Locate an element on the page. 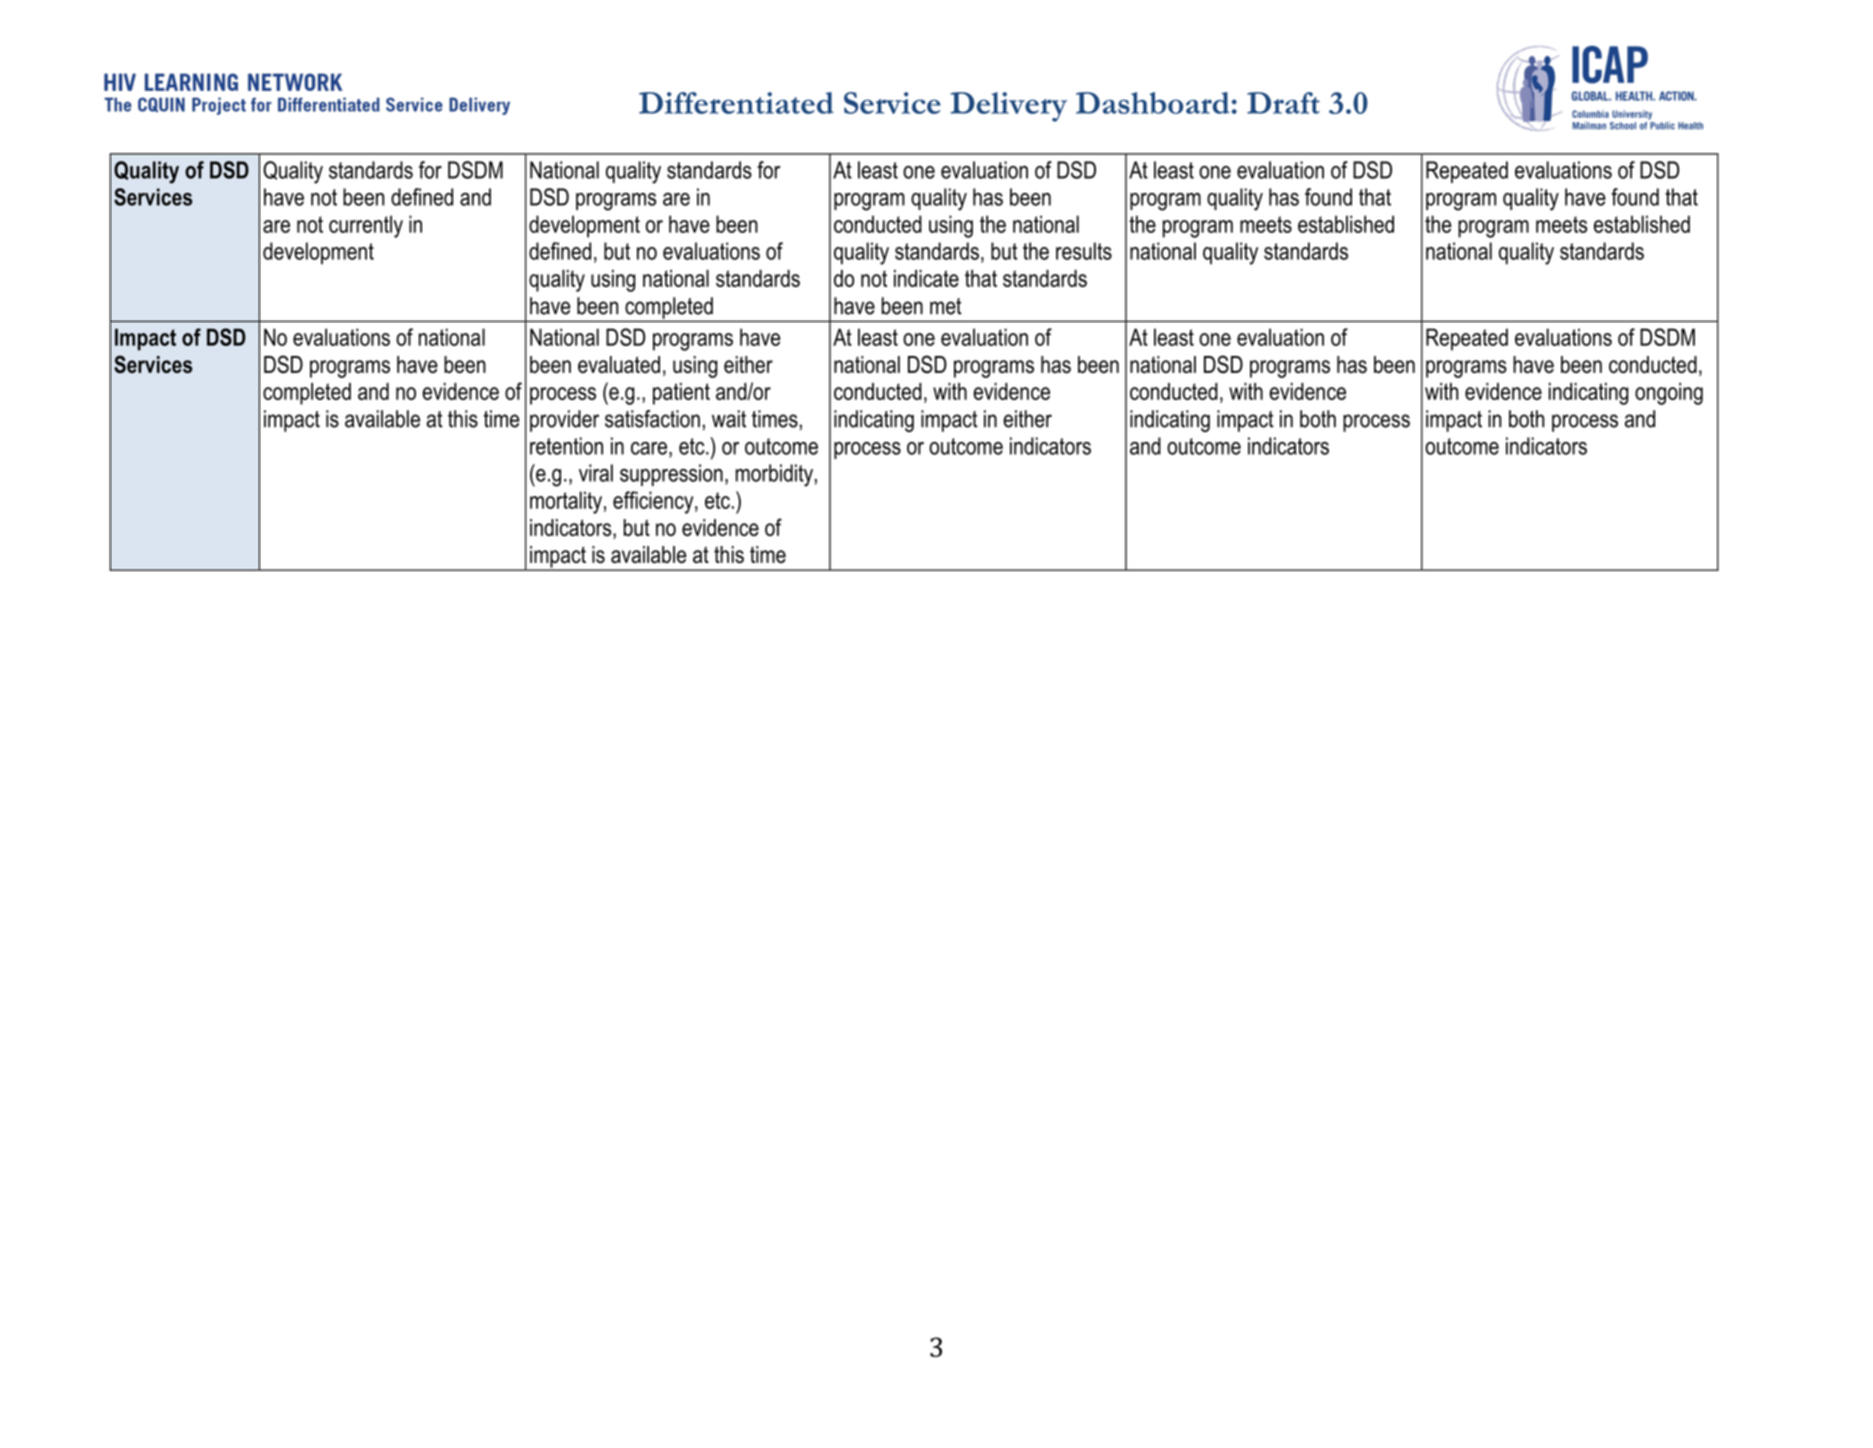 The height and width of the document is (1448, 1873). wait is located at coordinates (729, 419).
